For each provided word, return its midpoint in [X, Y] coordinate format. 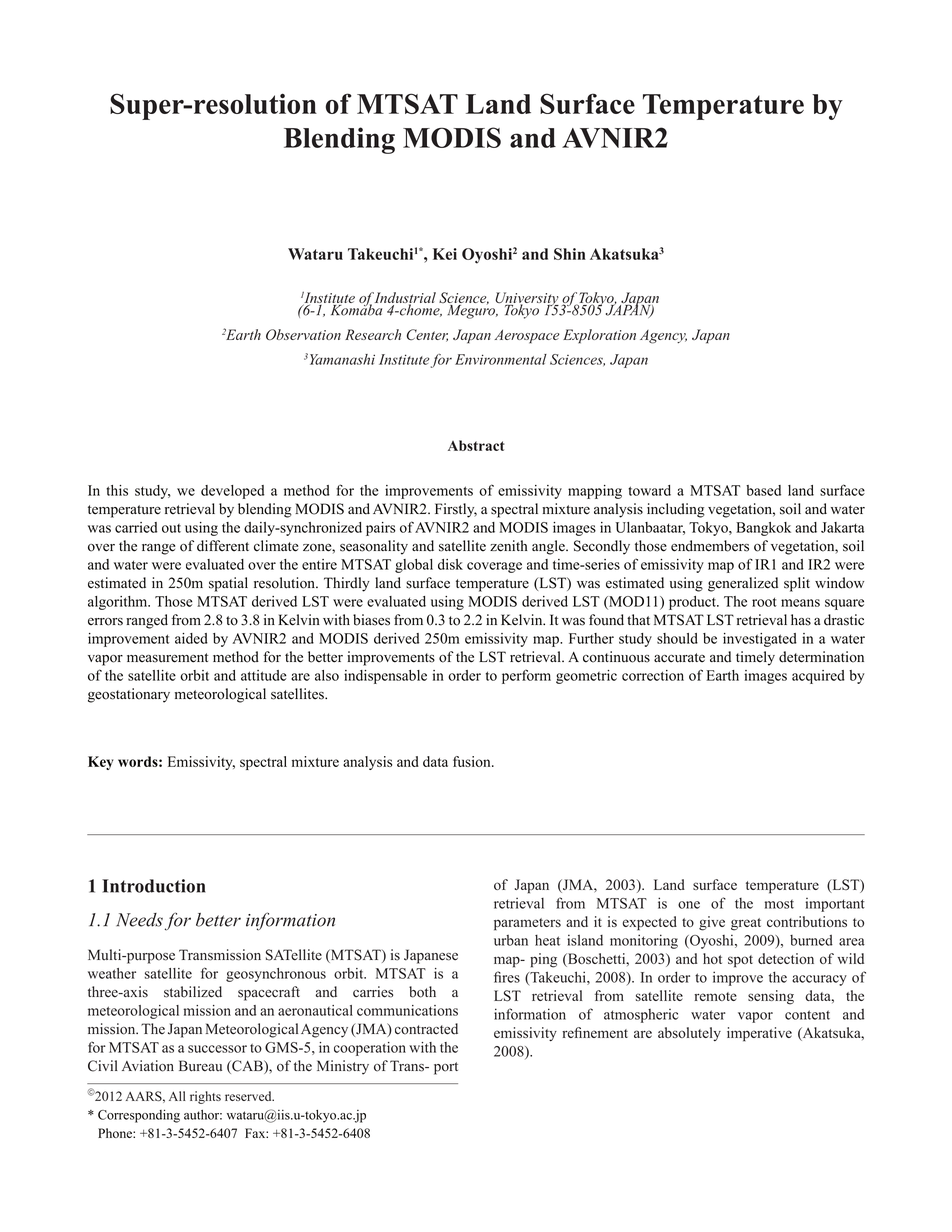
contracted [426, 1029]
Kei [445, 254]
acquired [818, 677]
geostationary [129, 695]
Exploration [599, 336]
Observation [303, 334]
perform [526, 676]
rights [205, 1097]
